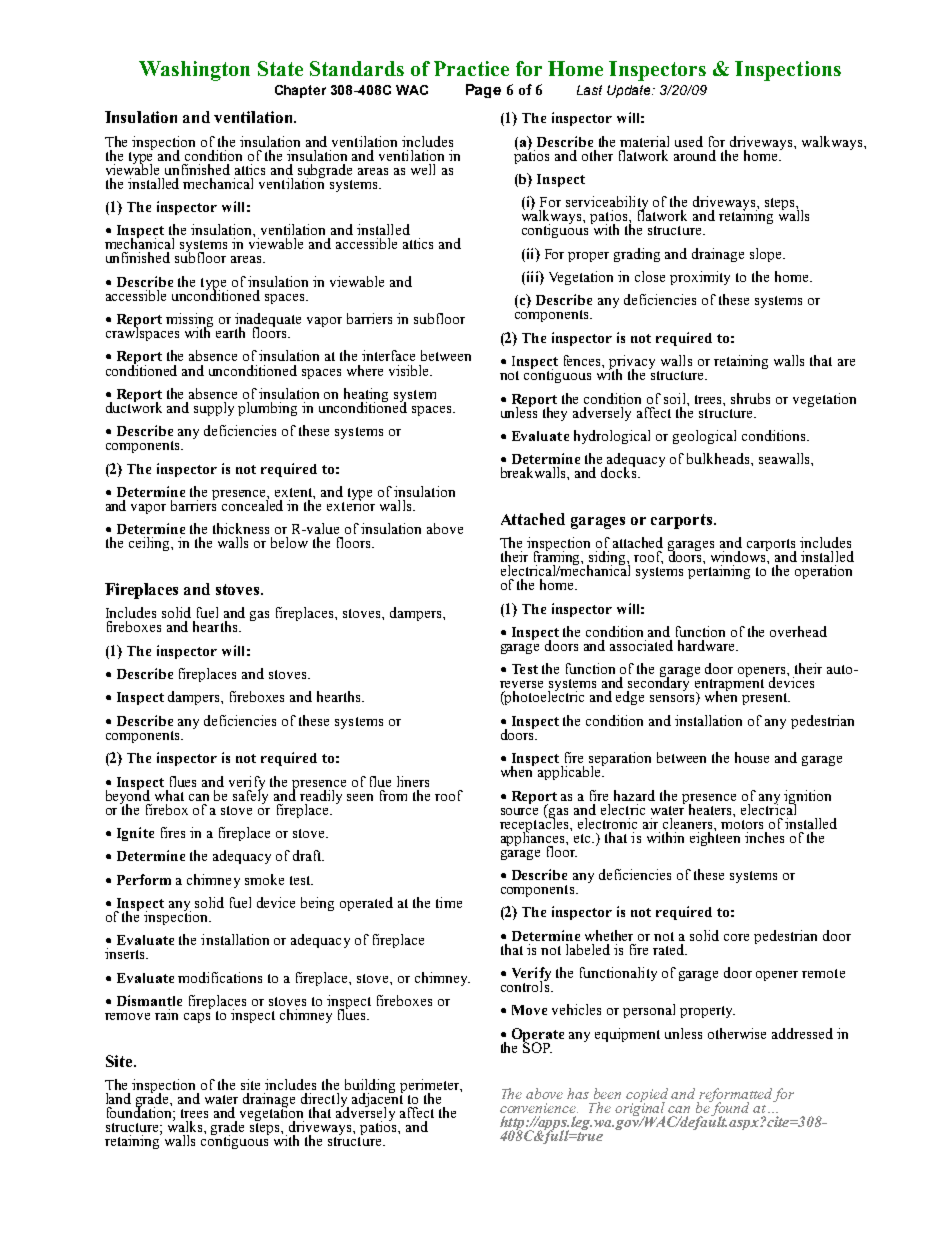 This page has width=952, height=1233. What do you see at coordinates (719, 571) in the page?
I see `pertaining` at bounding box center [719, 571].
